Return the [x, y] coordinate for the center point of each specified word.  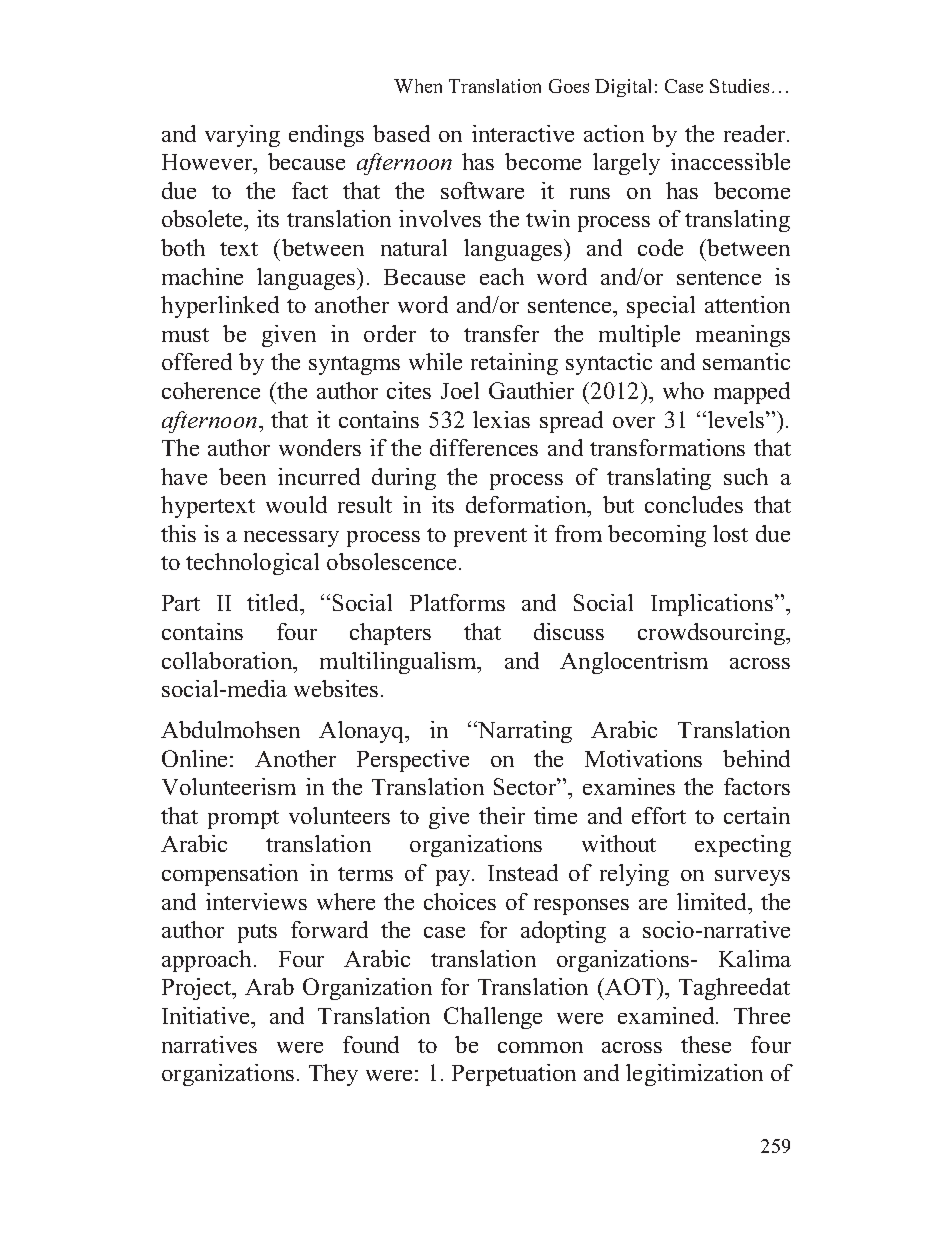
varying [242, 136]
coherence [211, 390]
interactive [523, 133]
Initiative [207, 1015]
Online [194, 758]
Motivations [643, 758]
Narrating [523, 732]
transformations [667, 447]
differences [484, 447]
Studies [739, 86]
